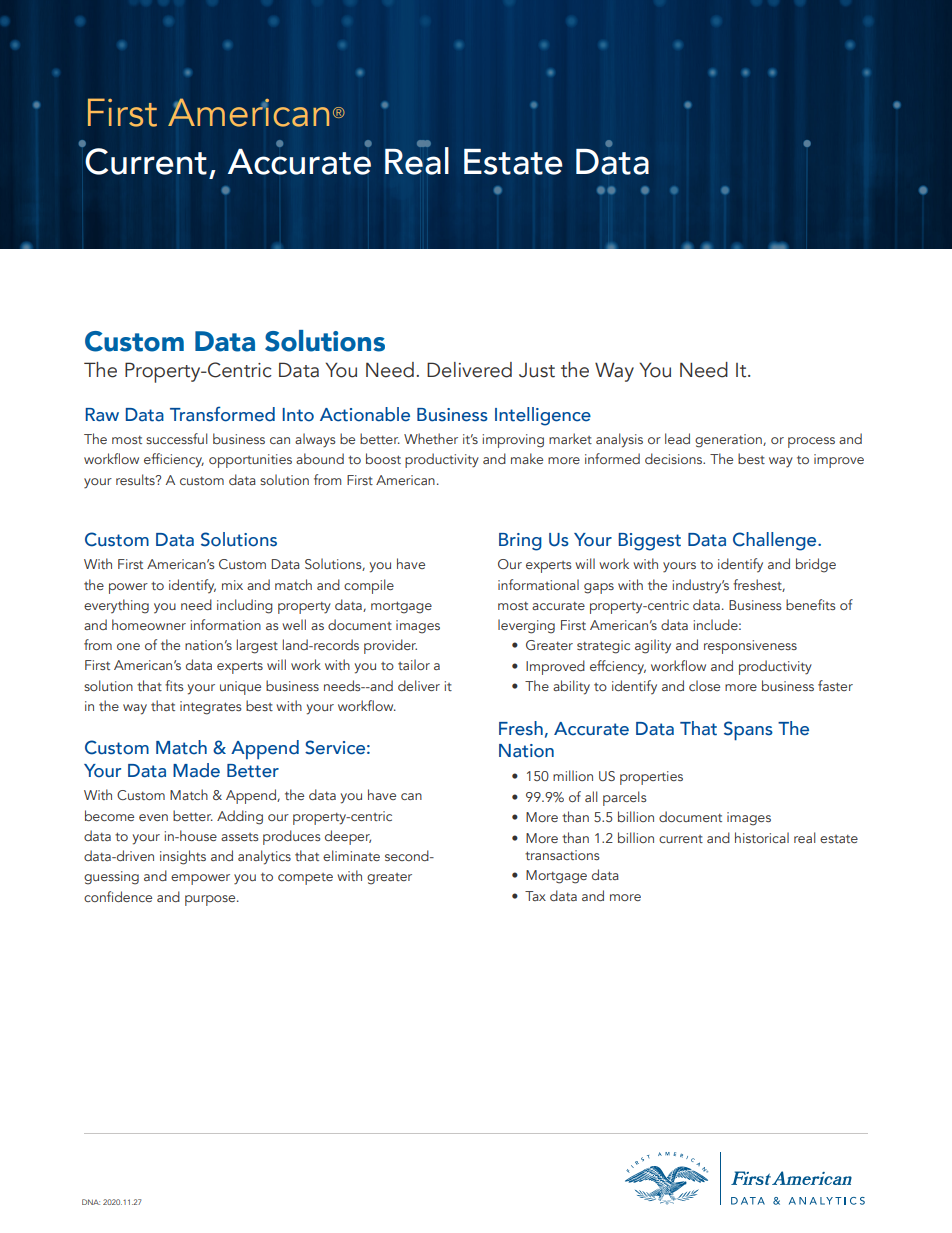  I want to click on purpose, so click(211, 900).
